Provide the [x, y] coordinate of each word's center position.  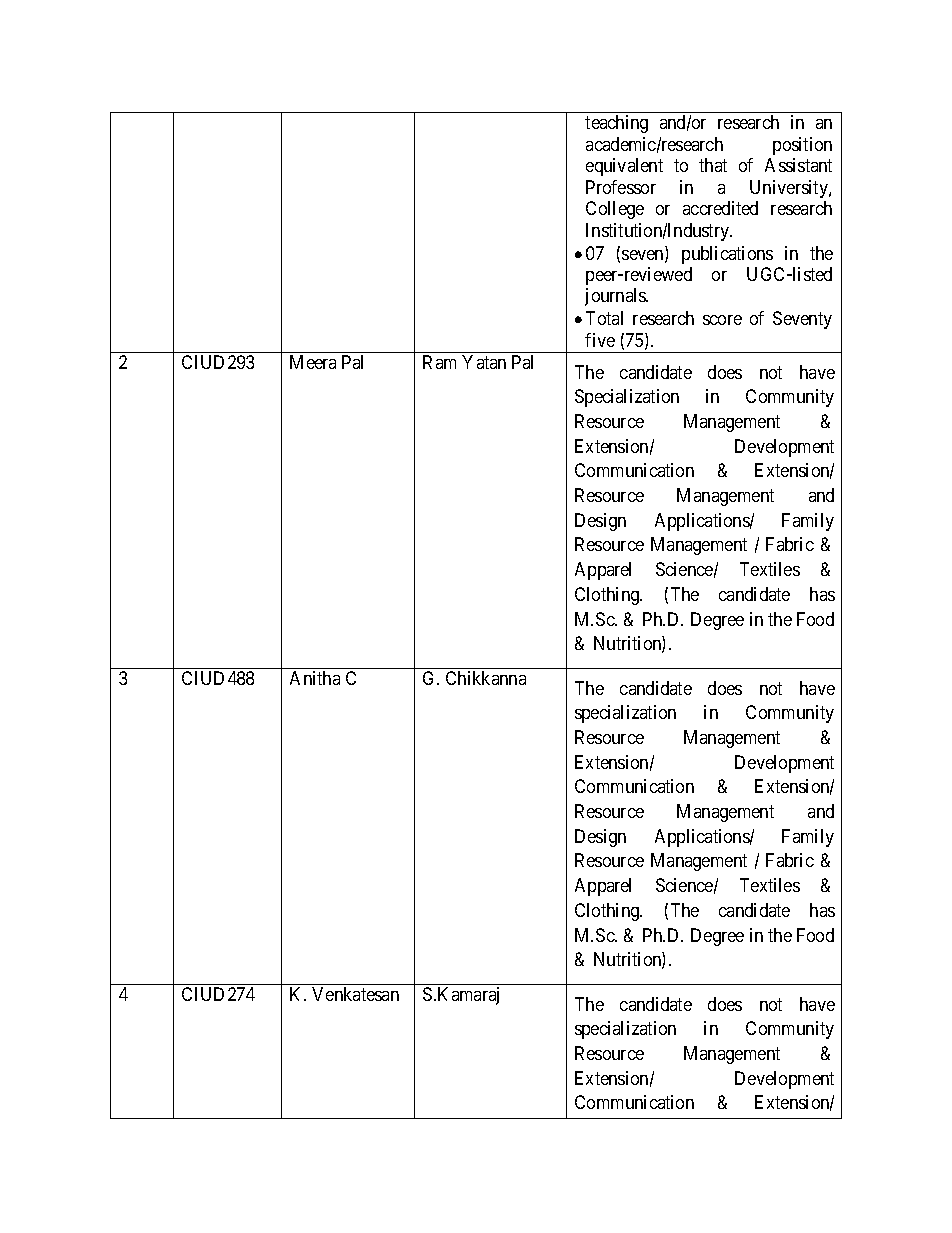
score [722, 320]
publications [727, 255]
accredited [720, 208]
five [600, 340]
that [713, 165]
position [802, 146]
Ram [439, 362]
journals [616, 297]
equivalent [624, 167]
